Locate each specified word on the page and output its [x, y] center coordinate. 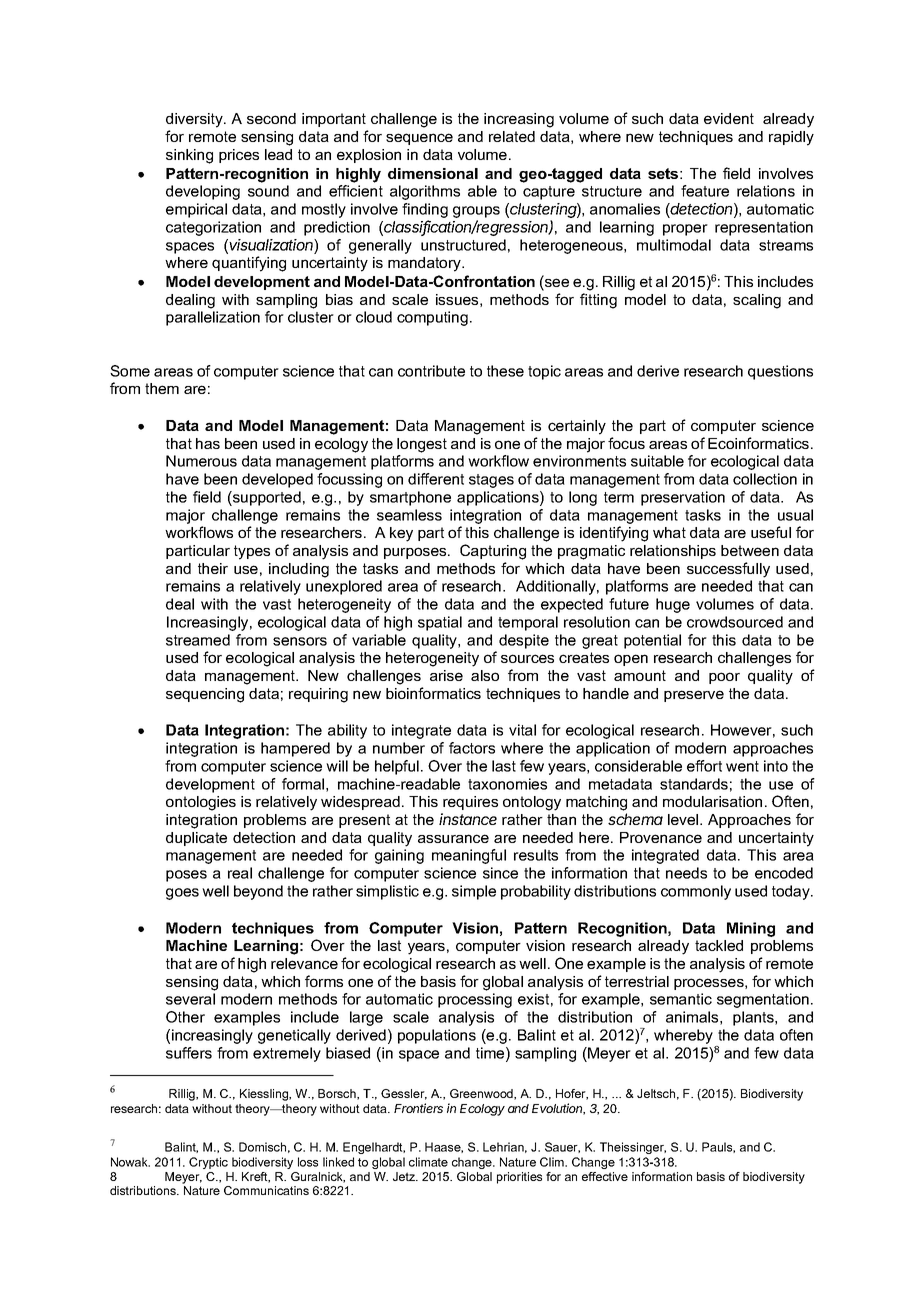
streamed [198, 640]
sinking [189, 156]
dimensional [433, 173]
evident [729, 118]
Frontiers [418, 1108]
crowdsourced [735, 622]
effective [605, 1176]
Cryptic [208, 1163]
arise [446, 675]
